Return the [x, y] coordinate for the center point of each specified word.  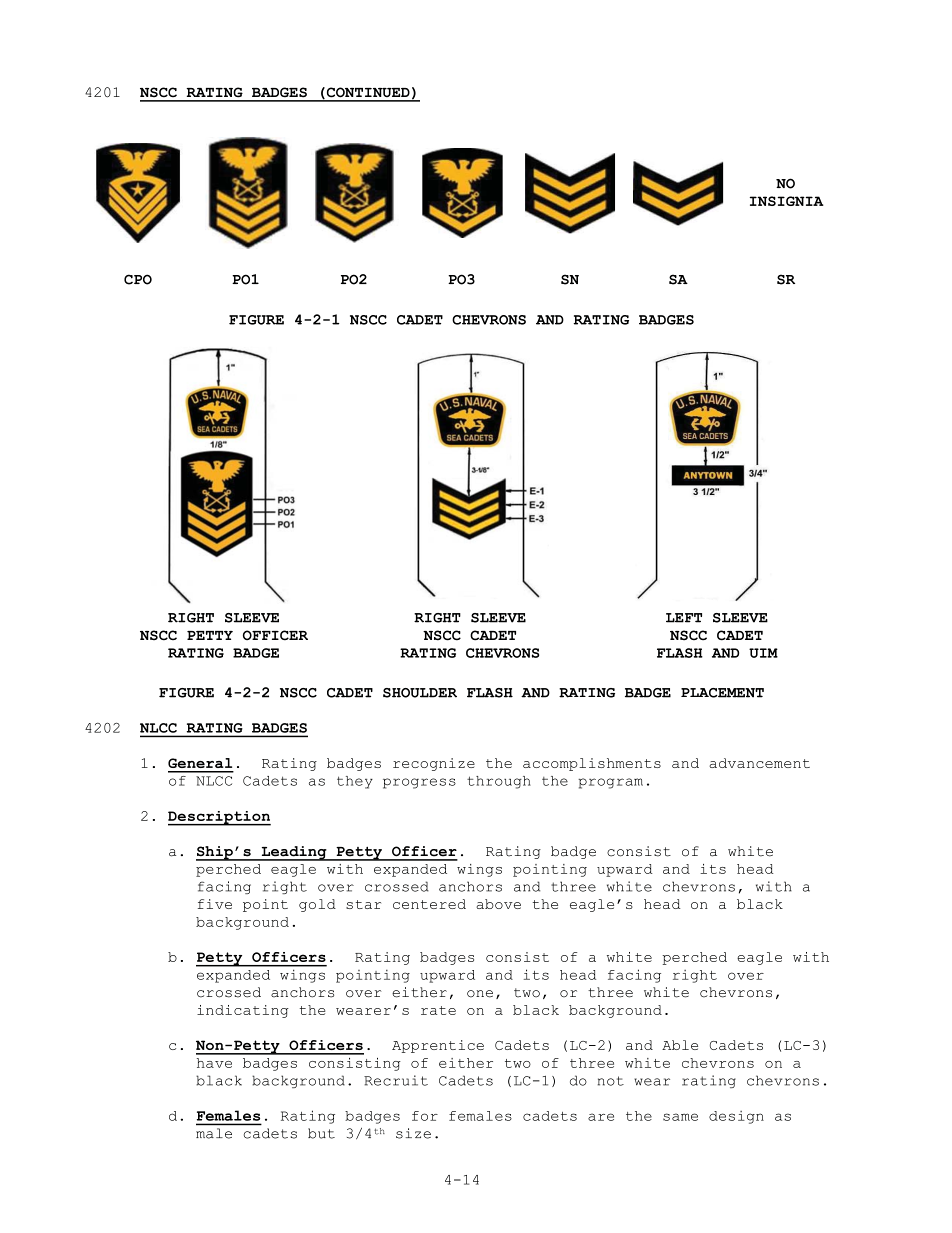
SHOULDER [420, 693]
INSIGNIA [787, 201]
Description [219, 818]
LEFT [684, 618]
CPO [138, 279]
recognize [434, 764]
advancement [759, 763]
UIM [763, 653]
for [425, 1116]
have [214, 1063]
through [499, 782]
